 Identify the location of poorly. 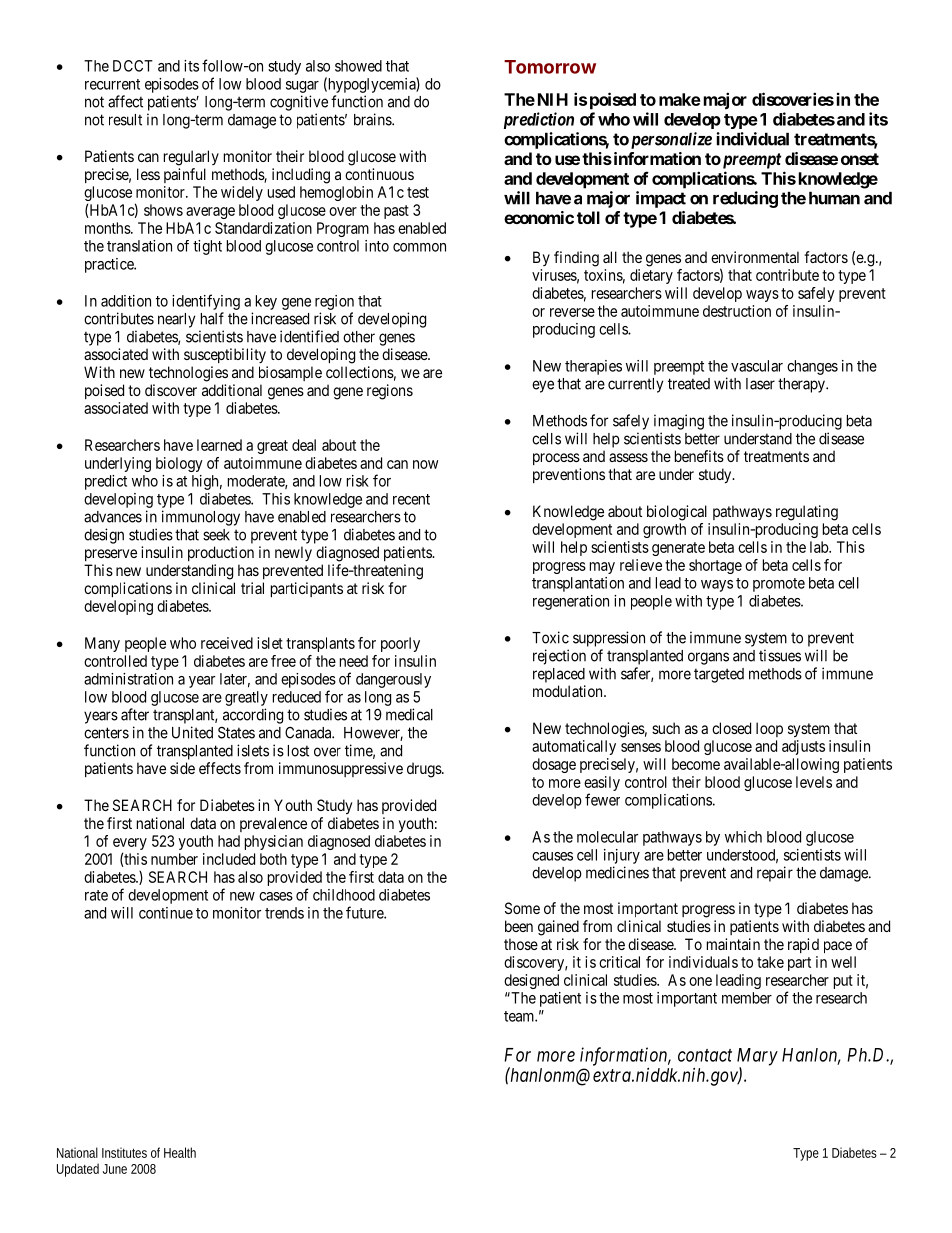
(400, 644).
